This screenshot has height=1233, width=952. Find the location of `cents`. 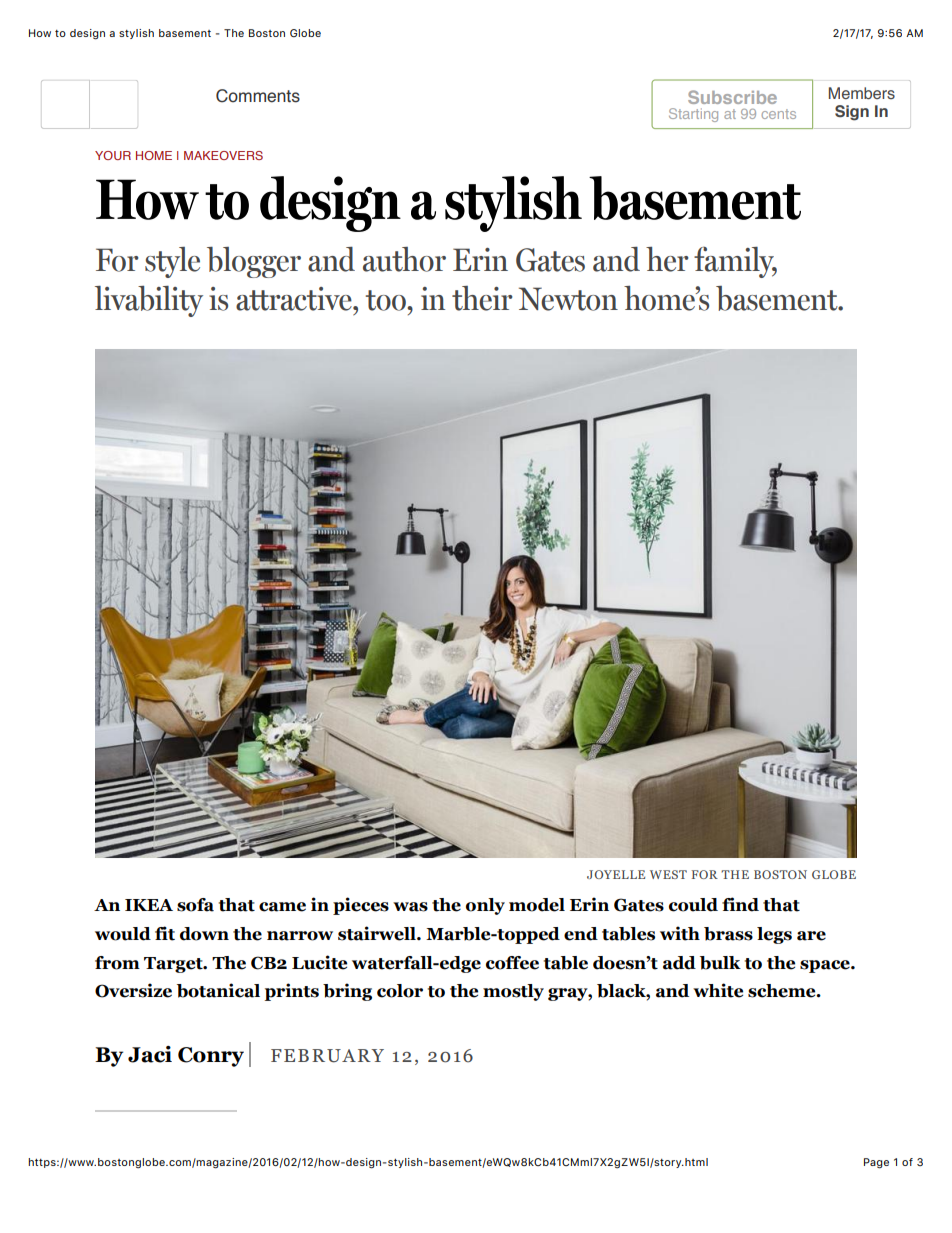

cents is located at coordinates (779, 114).
